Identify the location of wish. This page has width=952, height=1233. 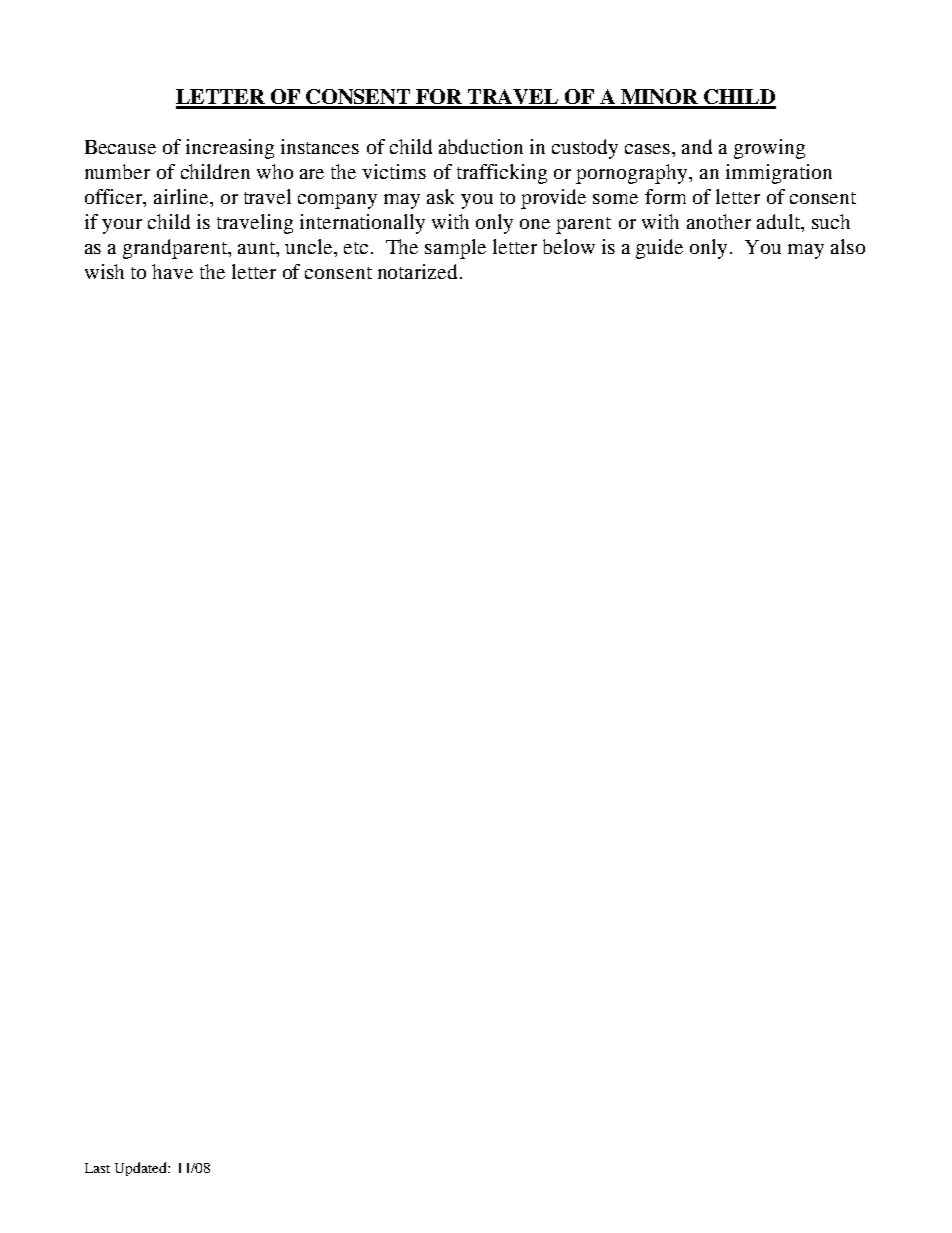
(104, 271).
